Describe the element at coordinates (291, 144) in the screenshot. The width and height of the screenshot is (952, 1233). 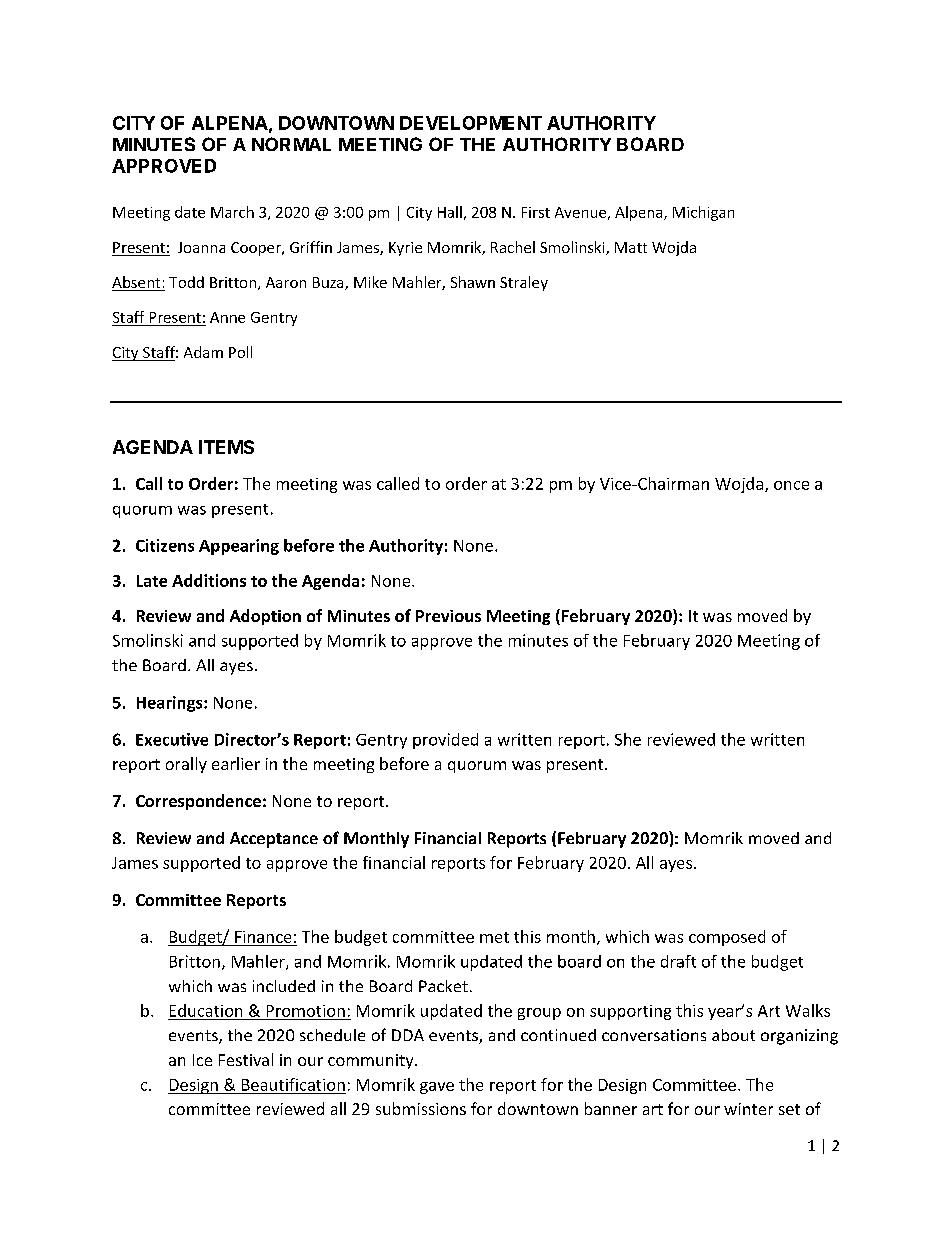
I see `NORMAL` at that location.
